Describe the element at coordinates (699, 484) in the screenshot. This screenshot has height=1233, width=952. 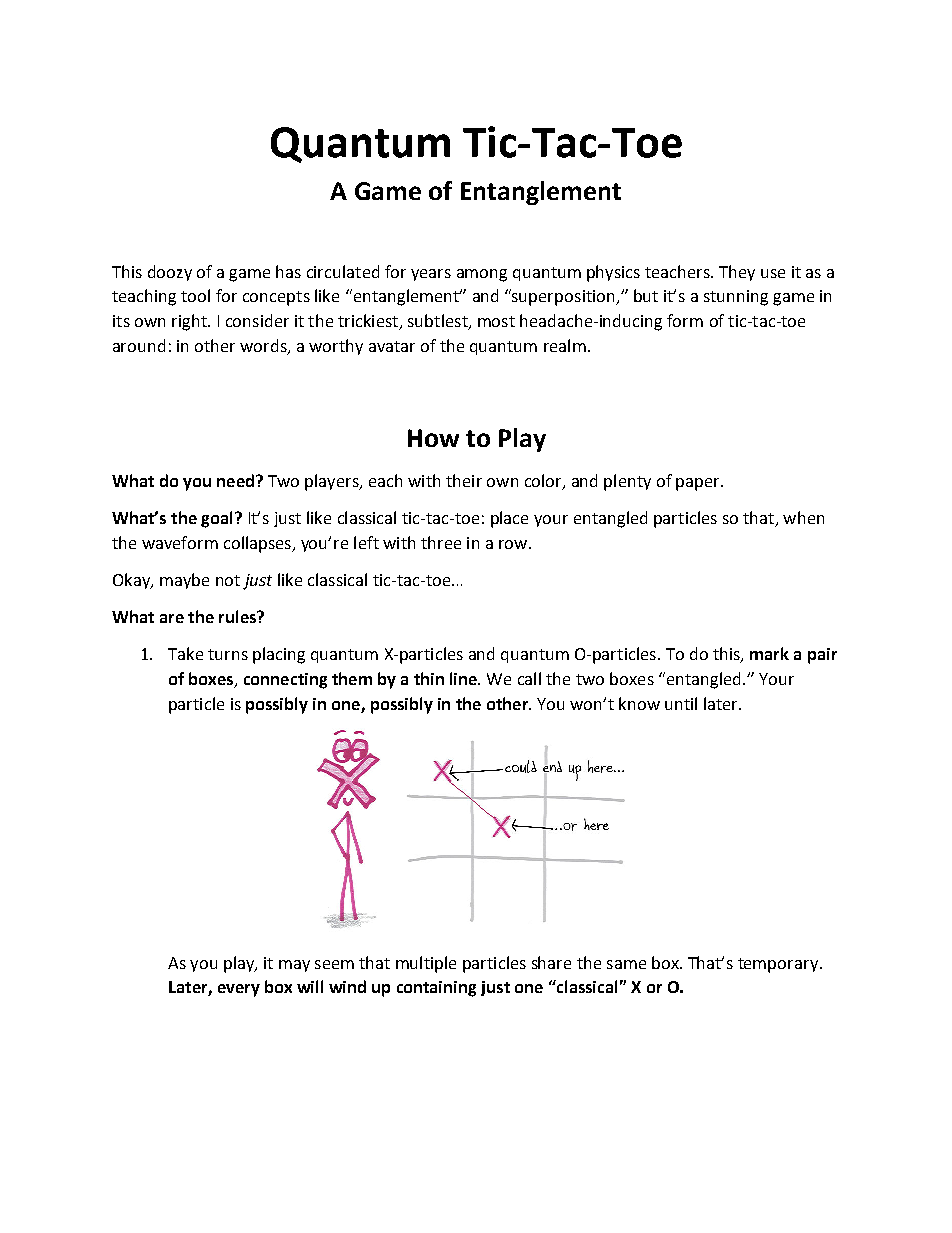
I see `paper` at that location.
